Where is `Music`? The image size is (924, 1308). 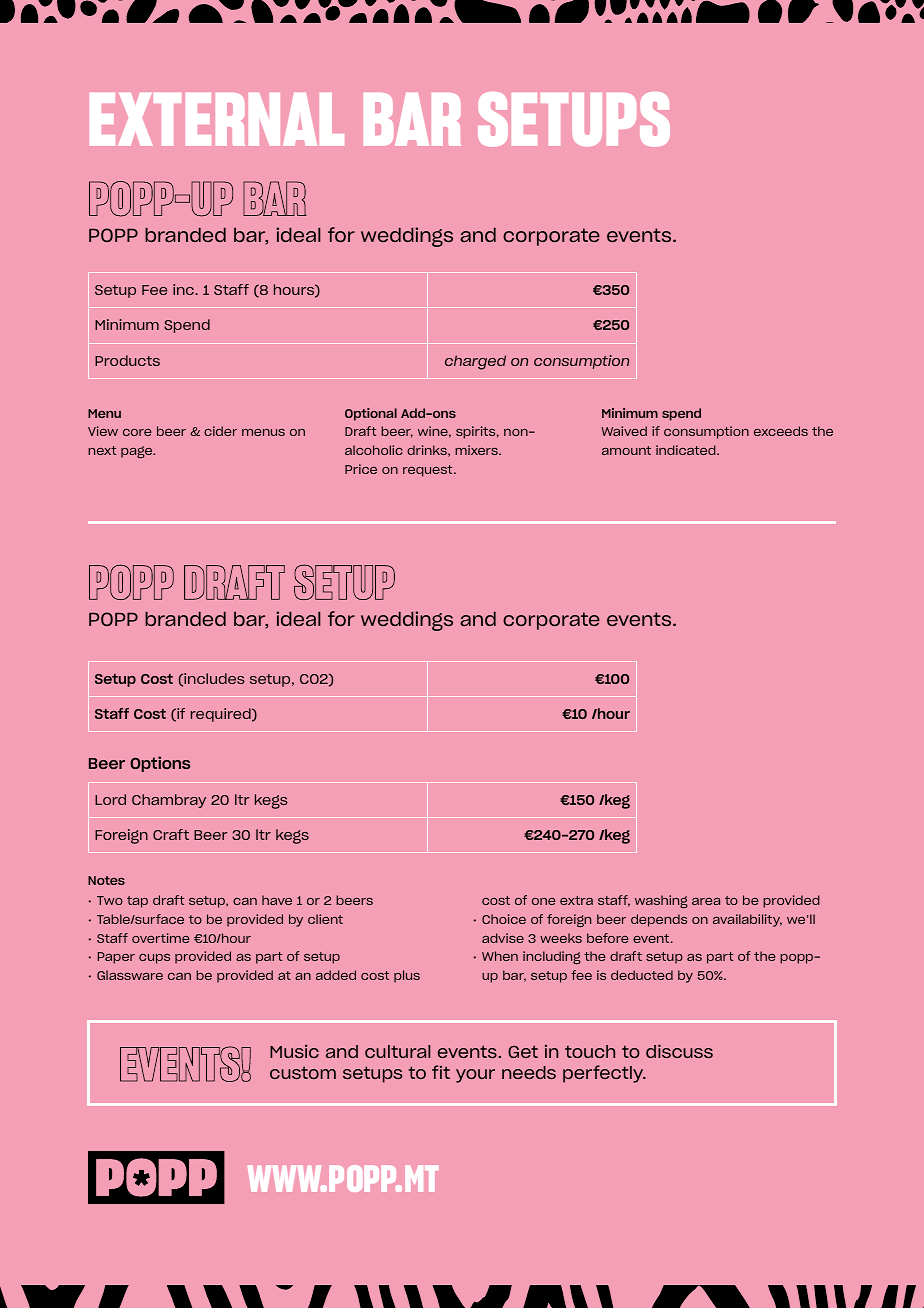
Music is located at coordinates (294, 1051).
